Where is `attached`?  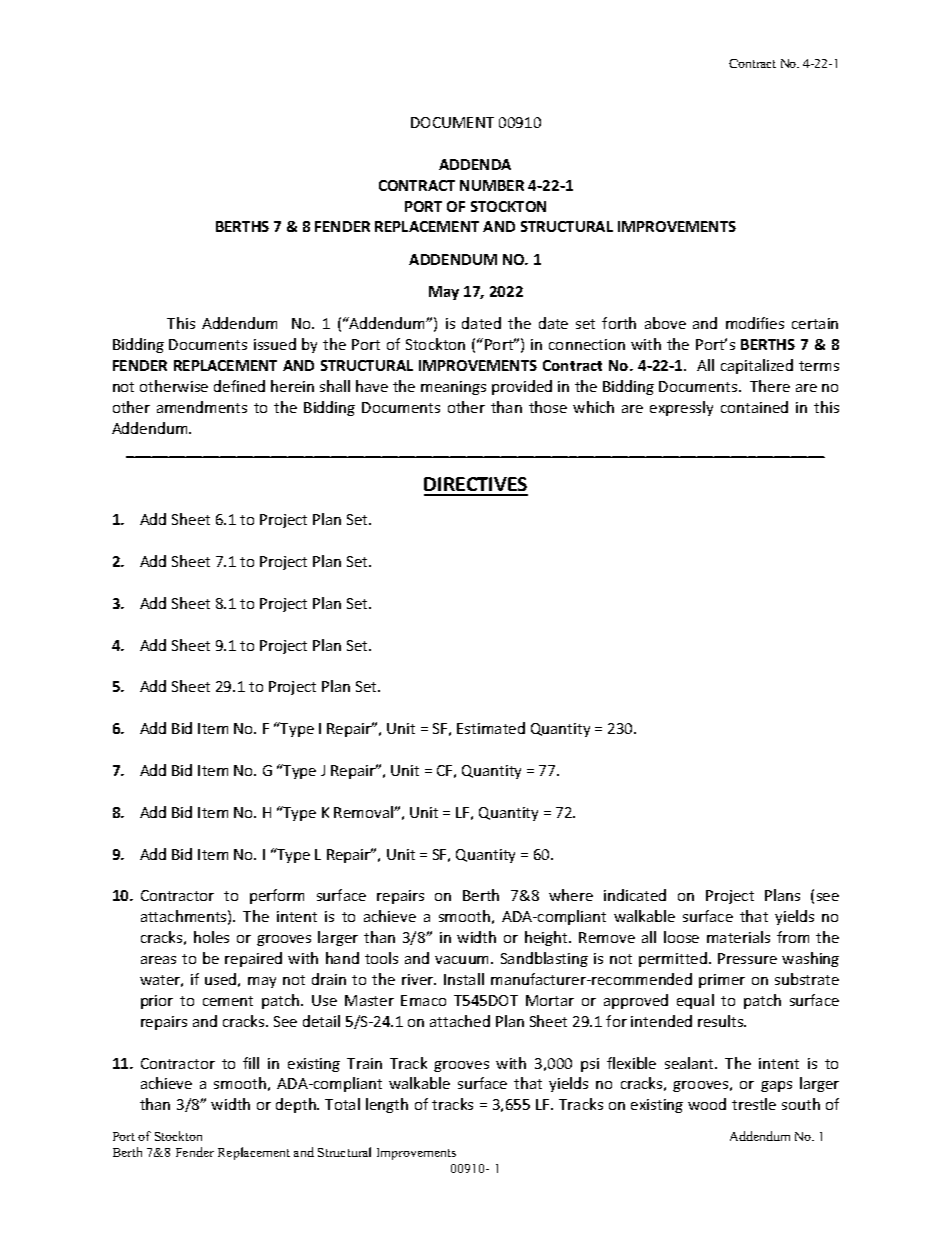
attached is located at coordinates (460, 1021).
